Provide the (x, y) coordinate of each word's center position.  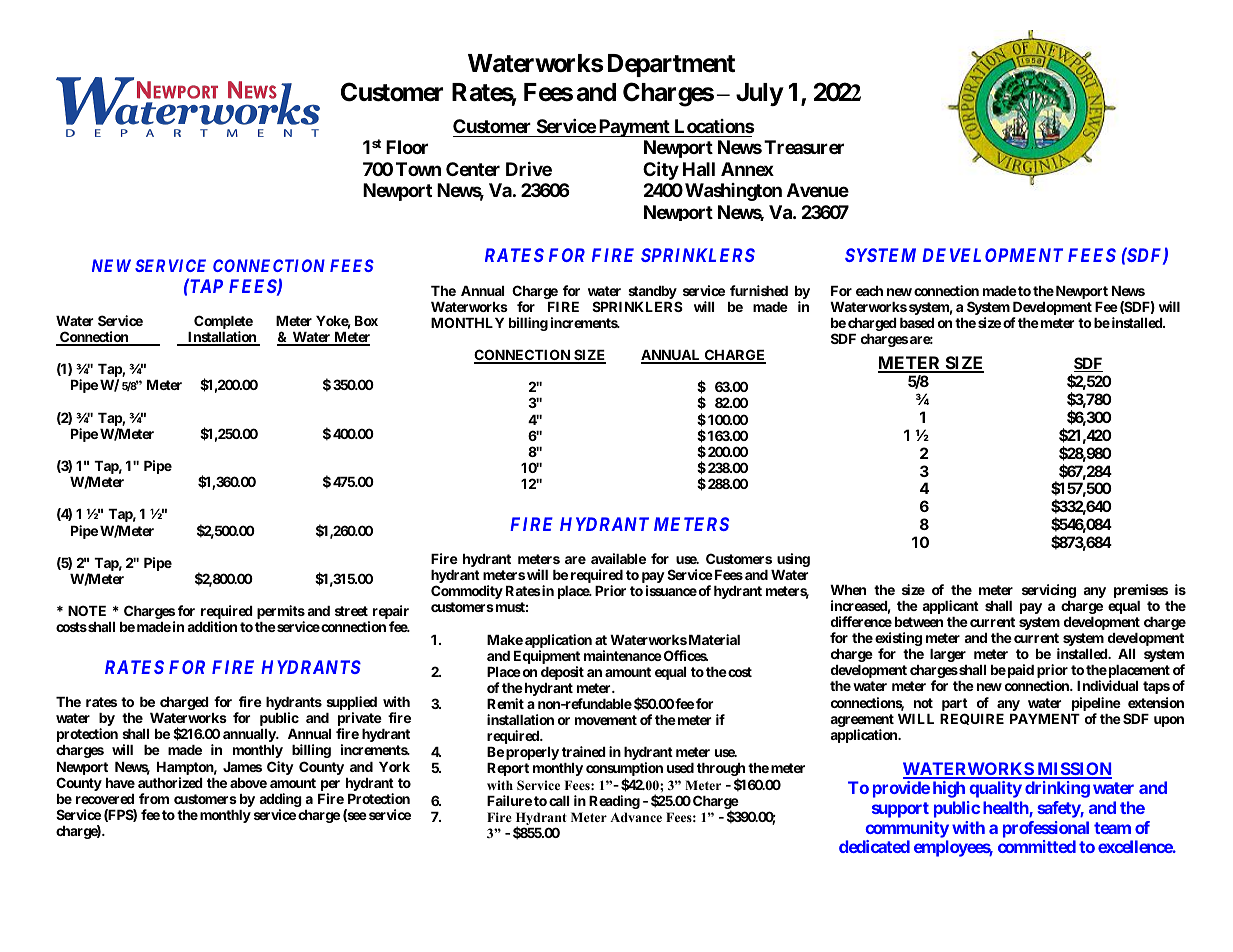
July (759, 94)
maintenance (623, 655)
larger (948, 655)
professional (1046, 829)
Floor (407, 147)
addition (212, 626)
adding (280, 801)
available (618, 558)
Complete (223, 323)
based (917, 323)
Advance (636, 817)
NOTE (87, 610)
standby (652, 292)
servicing (1049, 591)
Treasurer (804, 147)
